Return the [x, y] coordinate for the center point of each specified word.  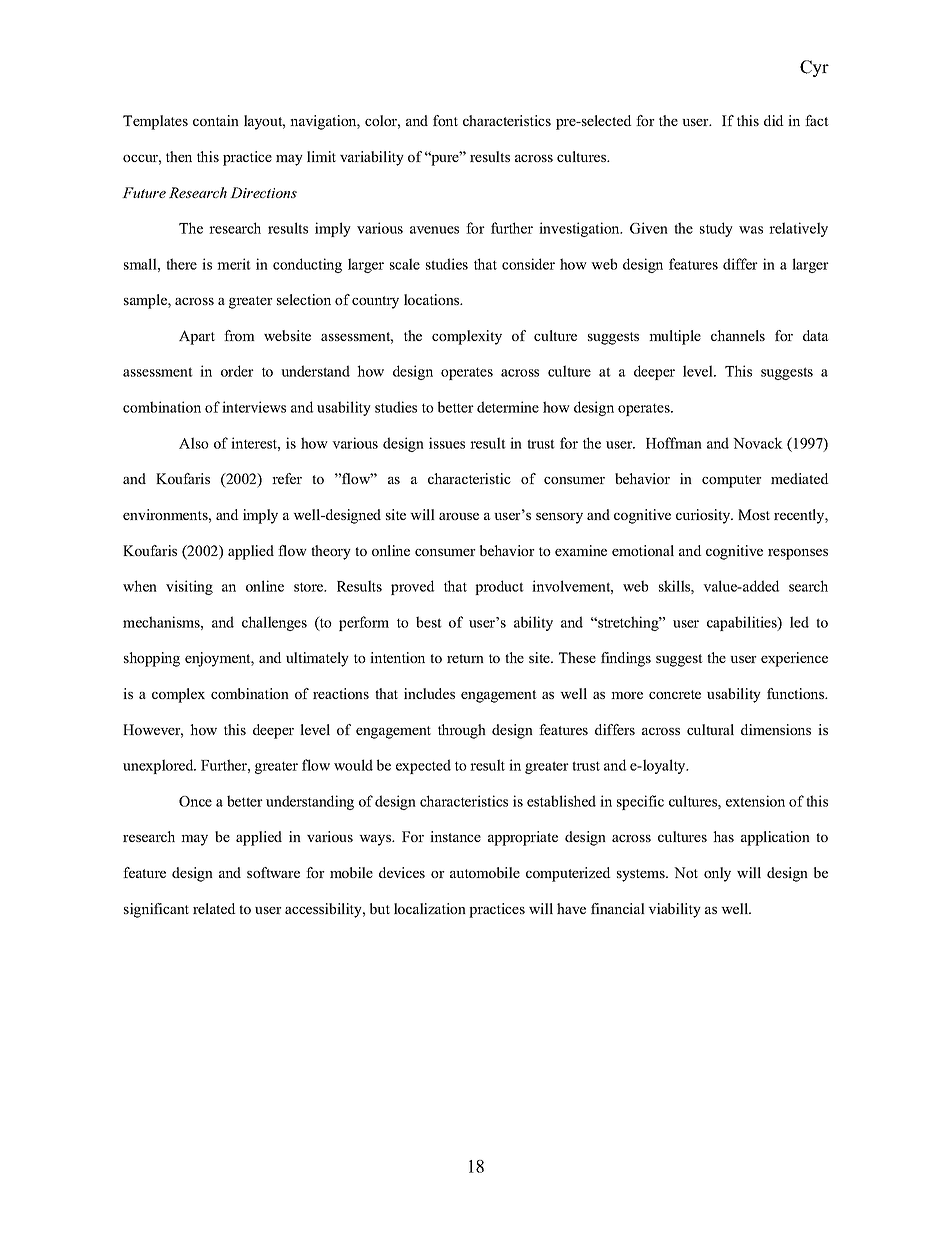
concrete [675, 694]
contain [216, 120]
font [445, 120]
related [214, 908]
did [774, 120]
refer [287, 478]
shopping [152, 659]
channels [738, 335]
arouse [459, 516]
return [465, 658]
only [717, 874]
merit [234, 264]
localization [430, 908]
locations [433, 299]
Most [754, 514]
